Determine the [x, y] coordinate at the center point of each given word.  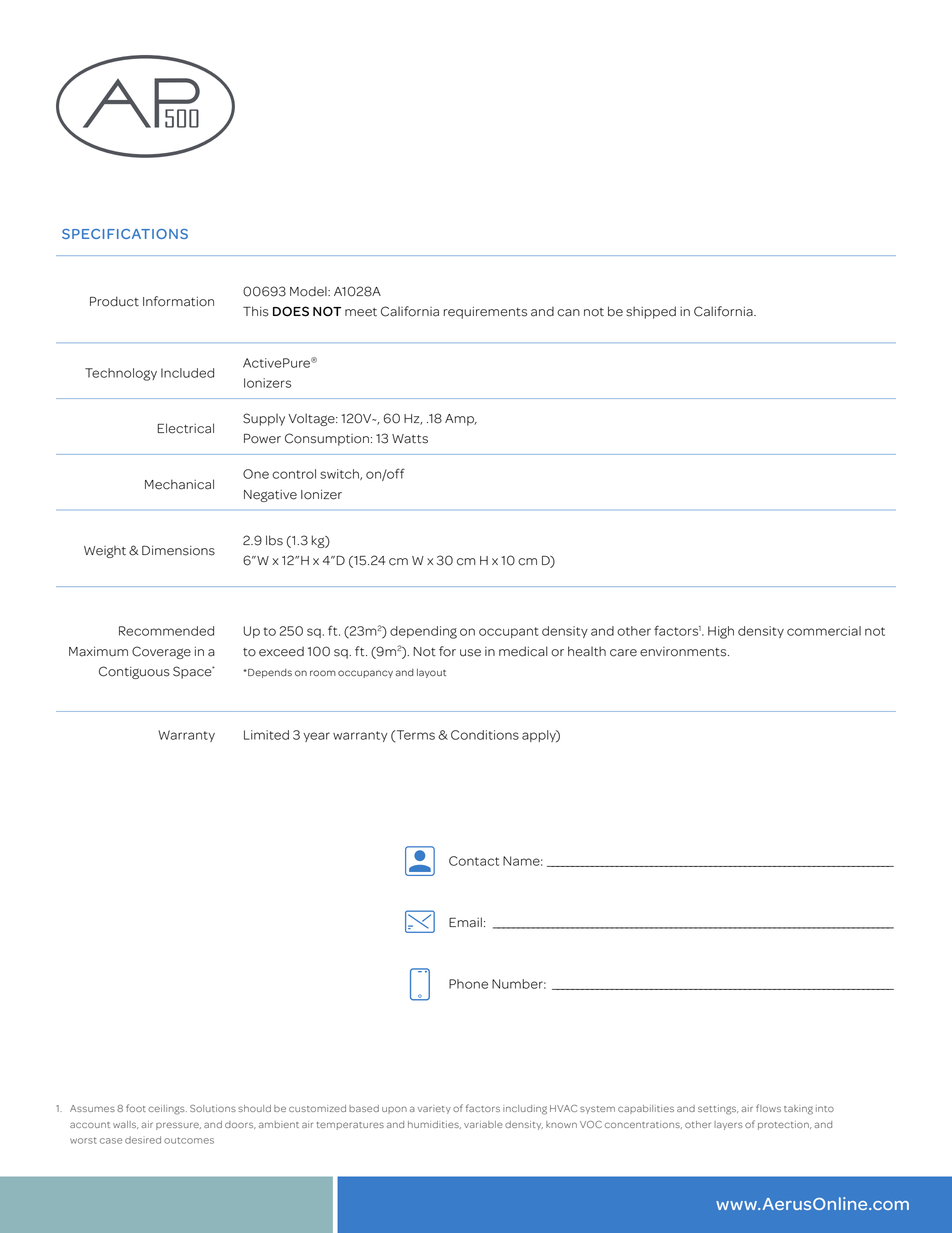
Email [465, 922]
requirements [485, 312]
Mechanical [179, 484]
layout [431, 673]
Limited [266, 735]
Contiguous [134, 672]
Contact [474, 861]
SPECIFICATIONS [125, 234]
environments [684, 652]
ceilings [167, 1110]
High [721, 632]
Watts [410, 439]
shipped [651, 312]
